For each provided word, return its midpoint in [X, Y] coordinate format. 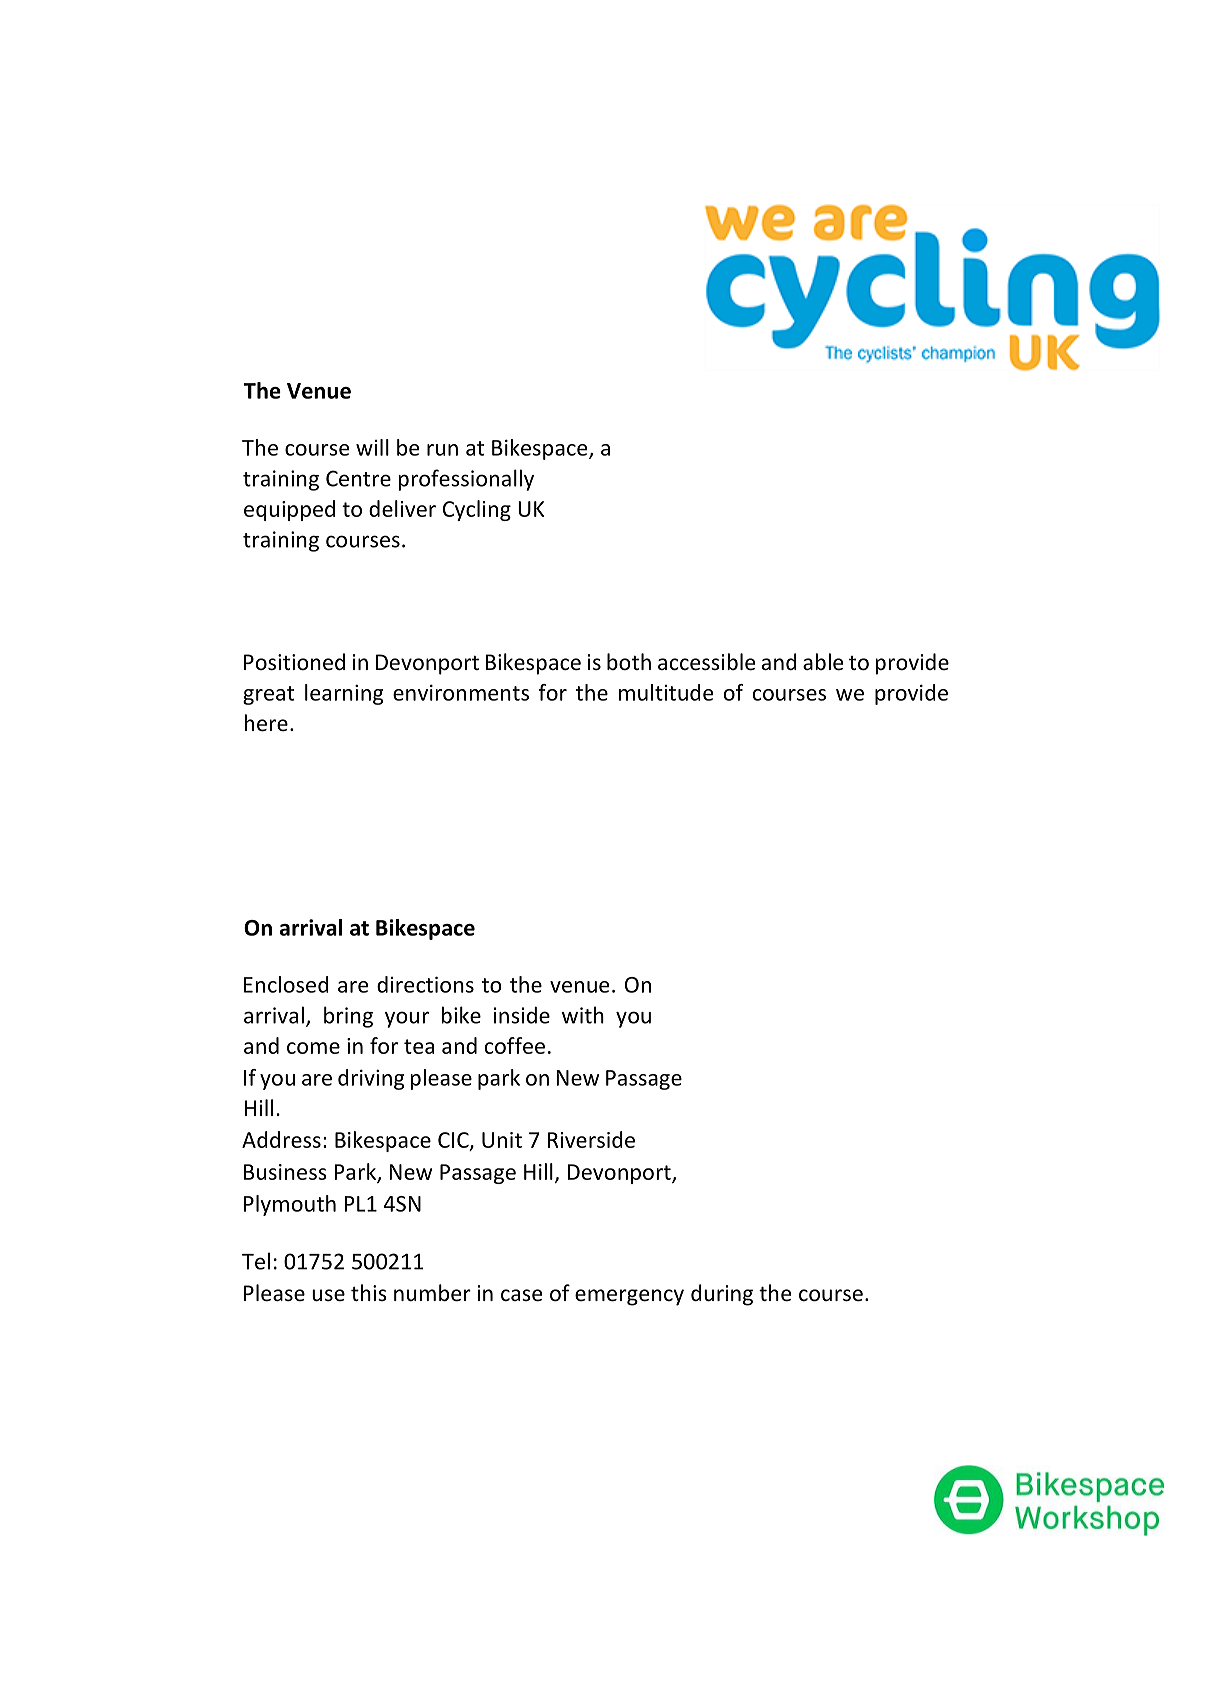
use [328, 1295]
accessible [706, 662]
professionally [466, 480]
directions [425, 984]
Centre [358, 478]
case [521, 1295]
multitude [666, 692]
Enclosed [286, 984]
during [722, 1295]
